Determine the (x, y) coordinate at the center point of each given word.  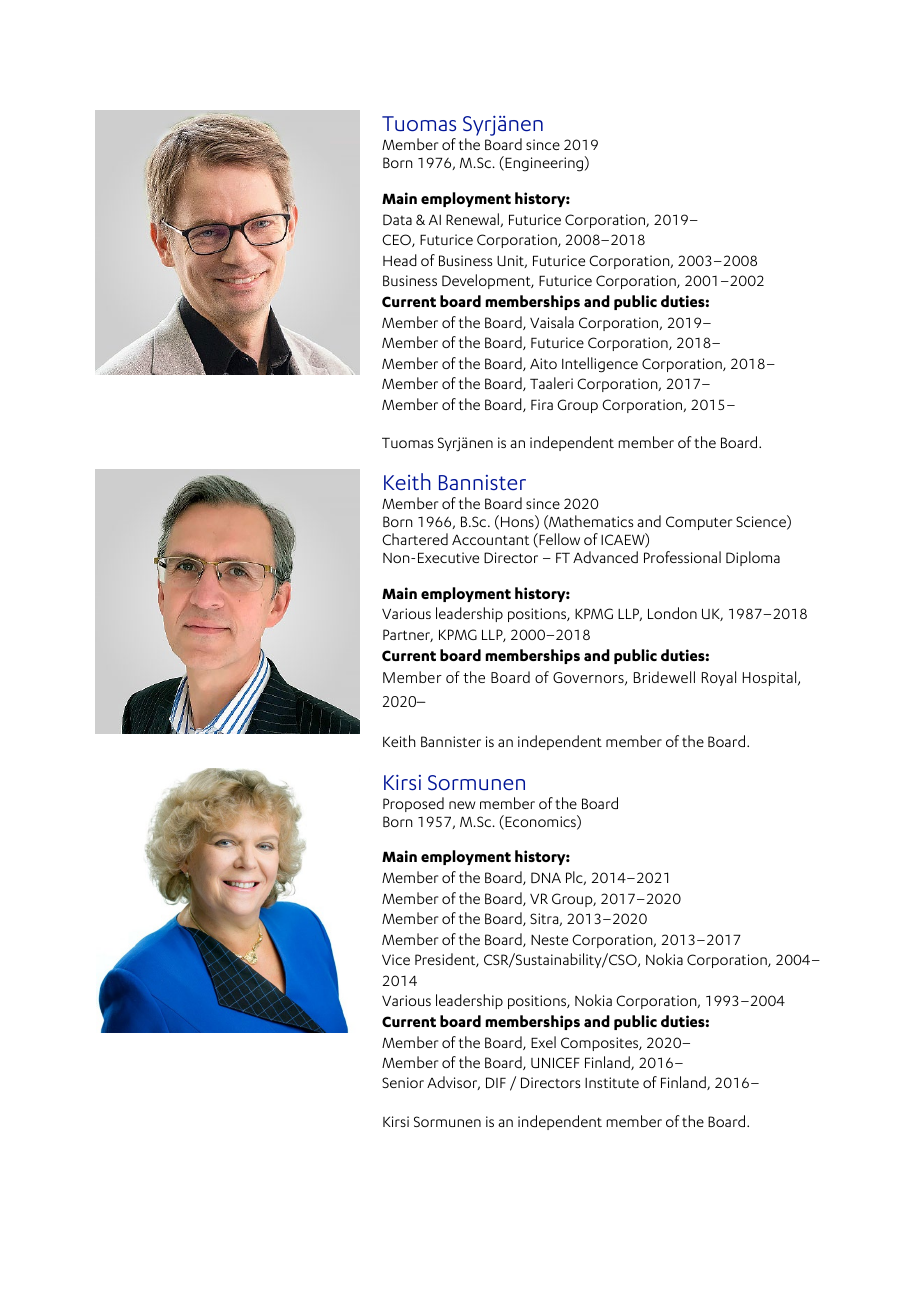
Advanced (605, 557)
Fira (542, 404)
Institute (612, 1082)
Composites (600, 1044)
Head (400, 260)
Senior (403, 1082)
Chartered (415, 539)
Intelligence (600, 365)
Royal (719, 678)
